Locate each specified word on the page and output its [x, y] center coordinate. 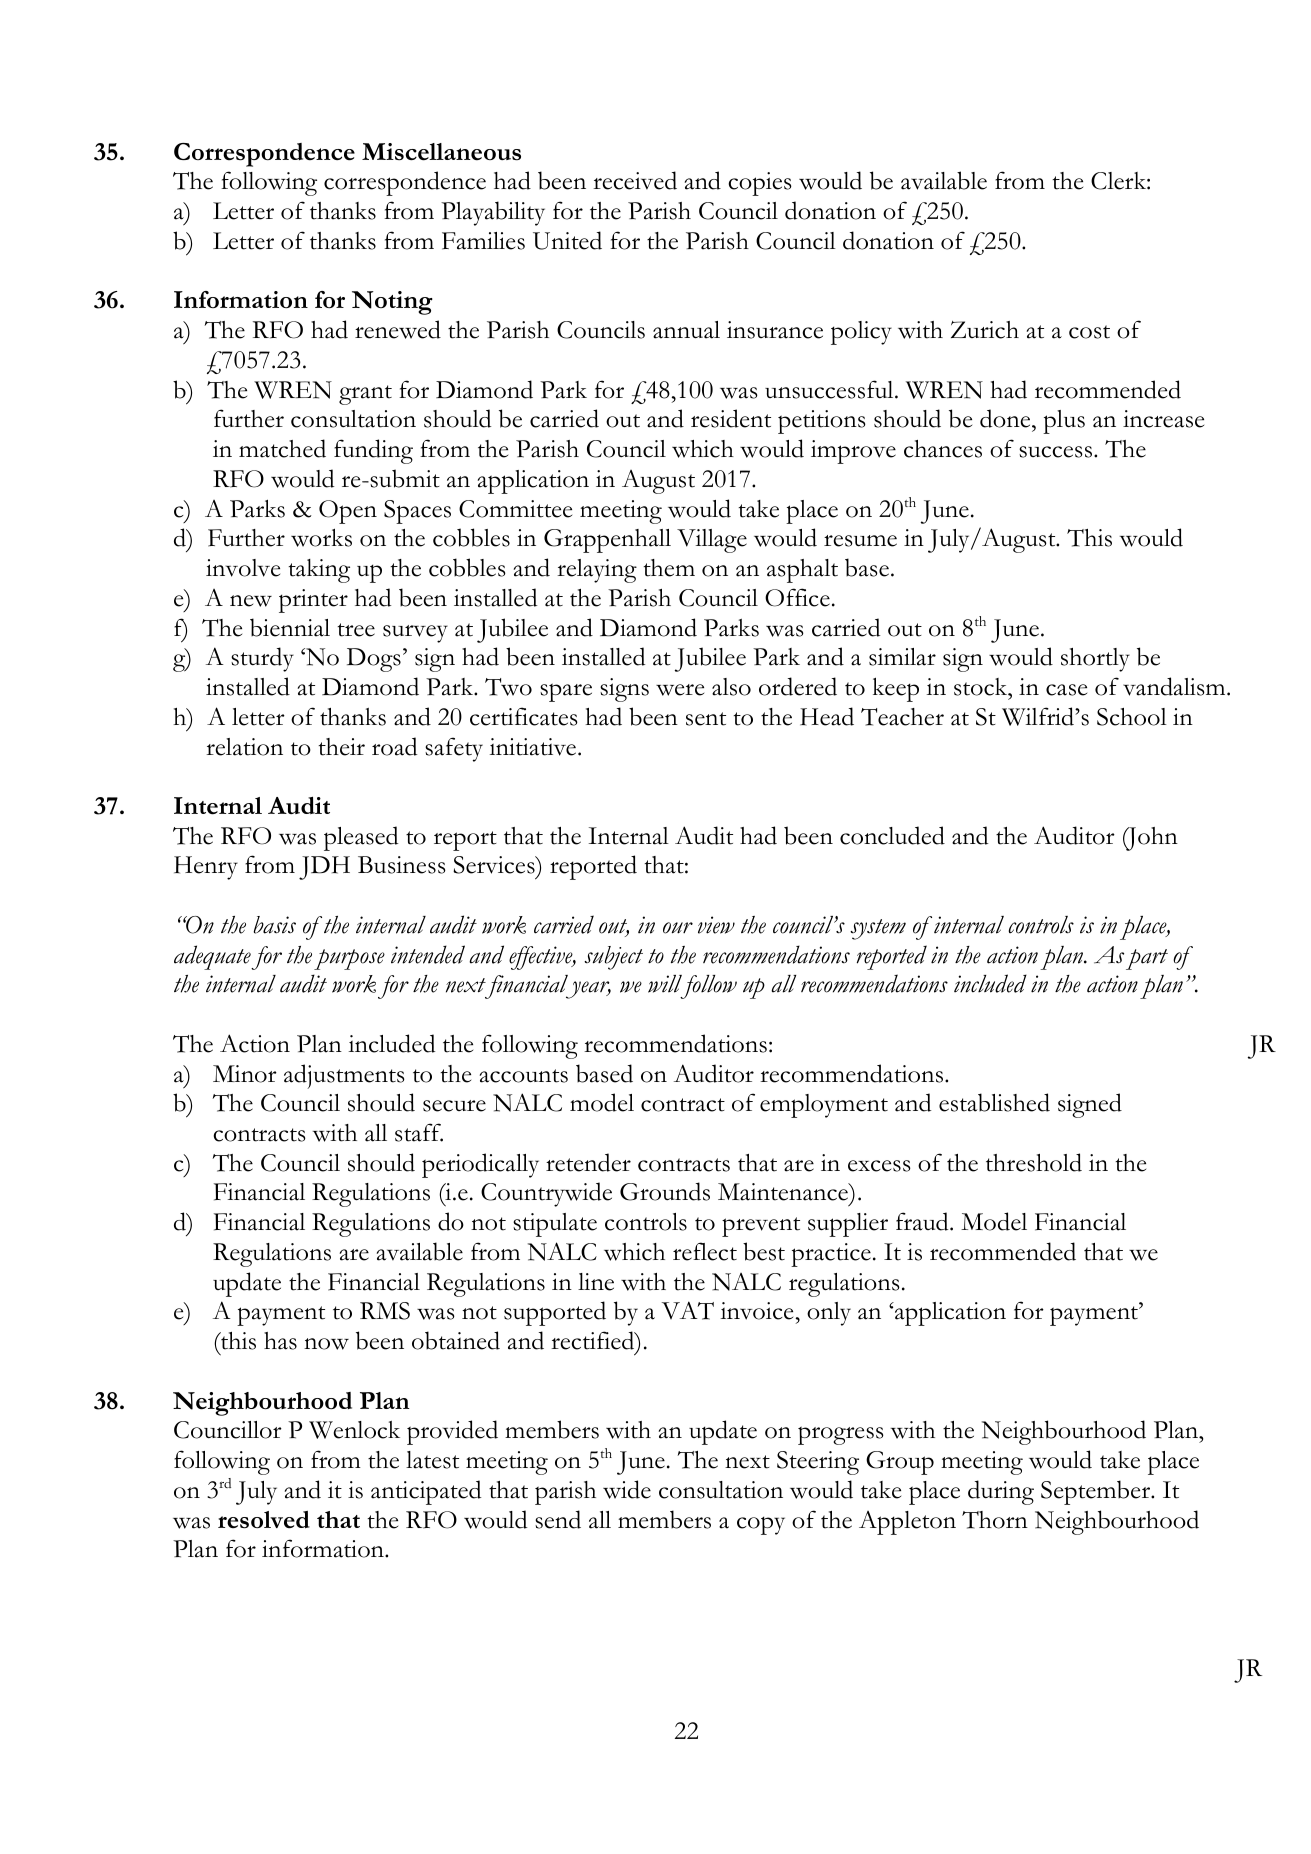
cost [1089, 332]
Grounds [665, 1191]
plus [1064, 422]
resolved [264, 1520]
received [635, 180]
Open [348, 512]
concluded [892, 835]
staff [419, 1132]
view [716, 925]
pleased [361, 838]
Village [712, 541]
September [1096, 1492]
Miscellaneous [441, 152]
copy [761, 1525]
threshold [1034, 1162]
